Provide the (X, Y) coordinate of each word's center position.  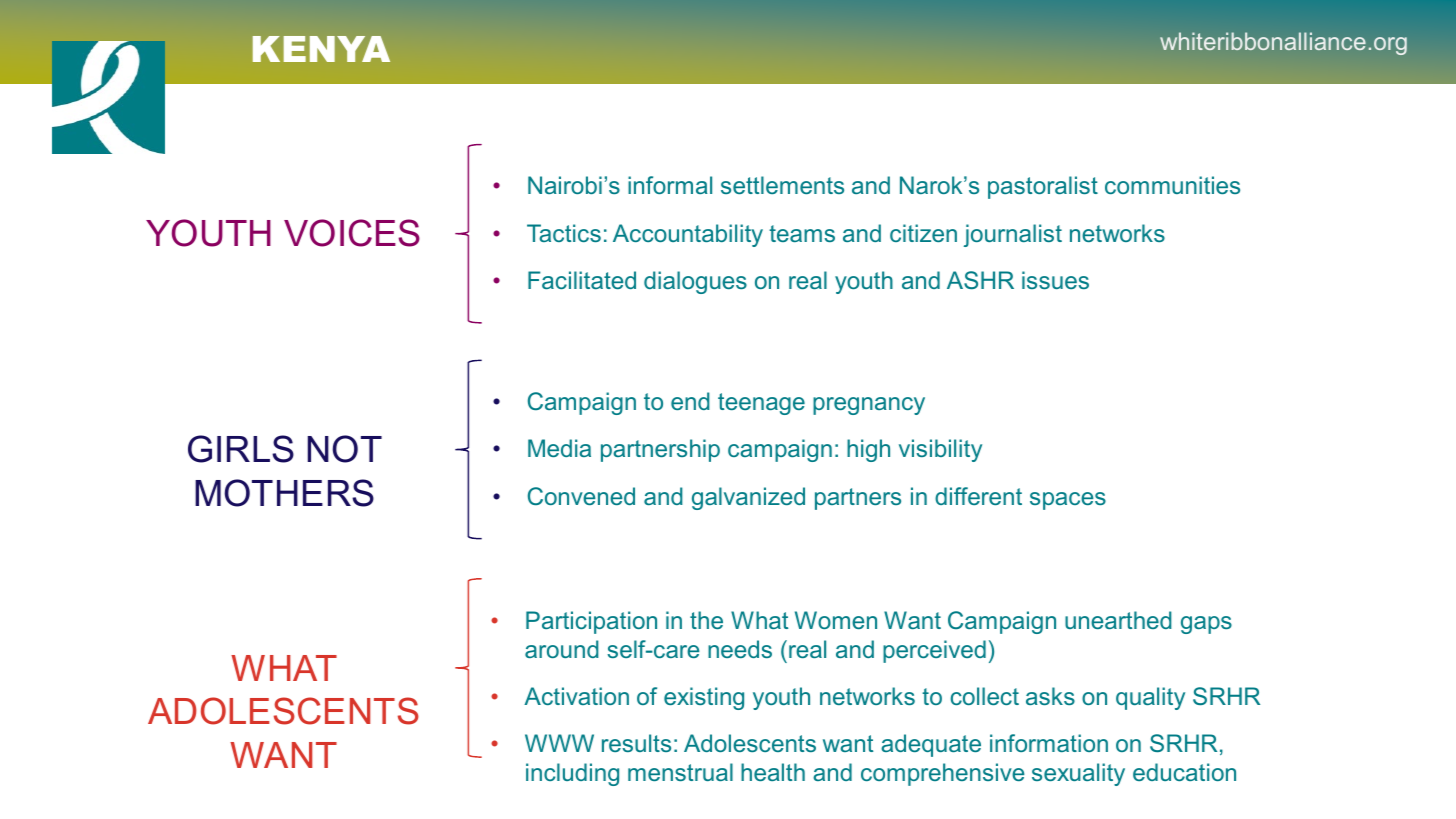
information (1049, 743)
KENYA (321, 49)
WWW (559, 743)
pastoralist (1043, 187)
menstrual (680, 772)
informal (670, 185)
